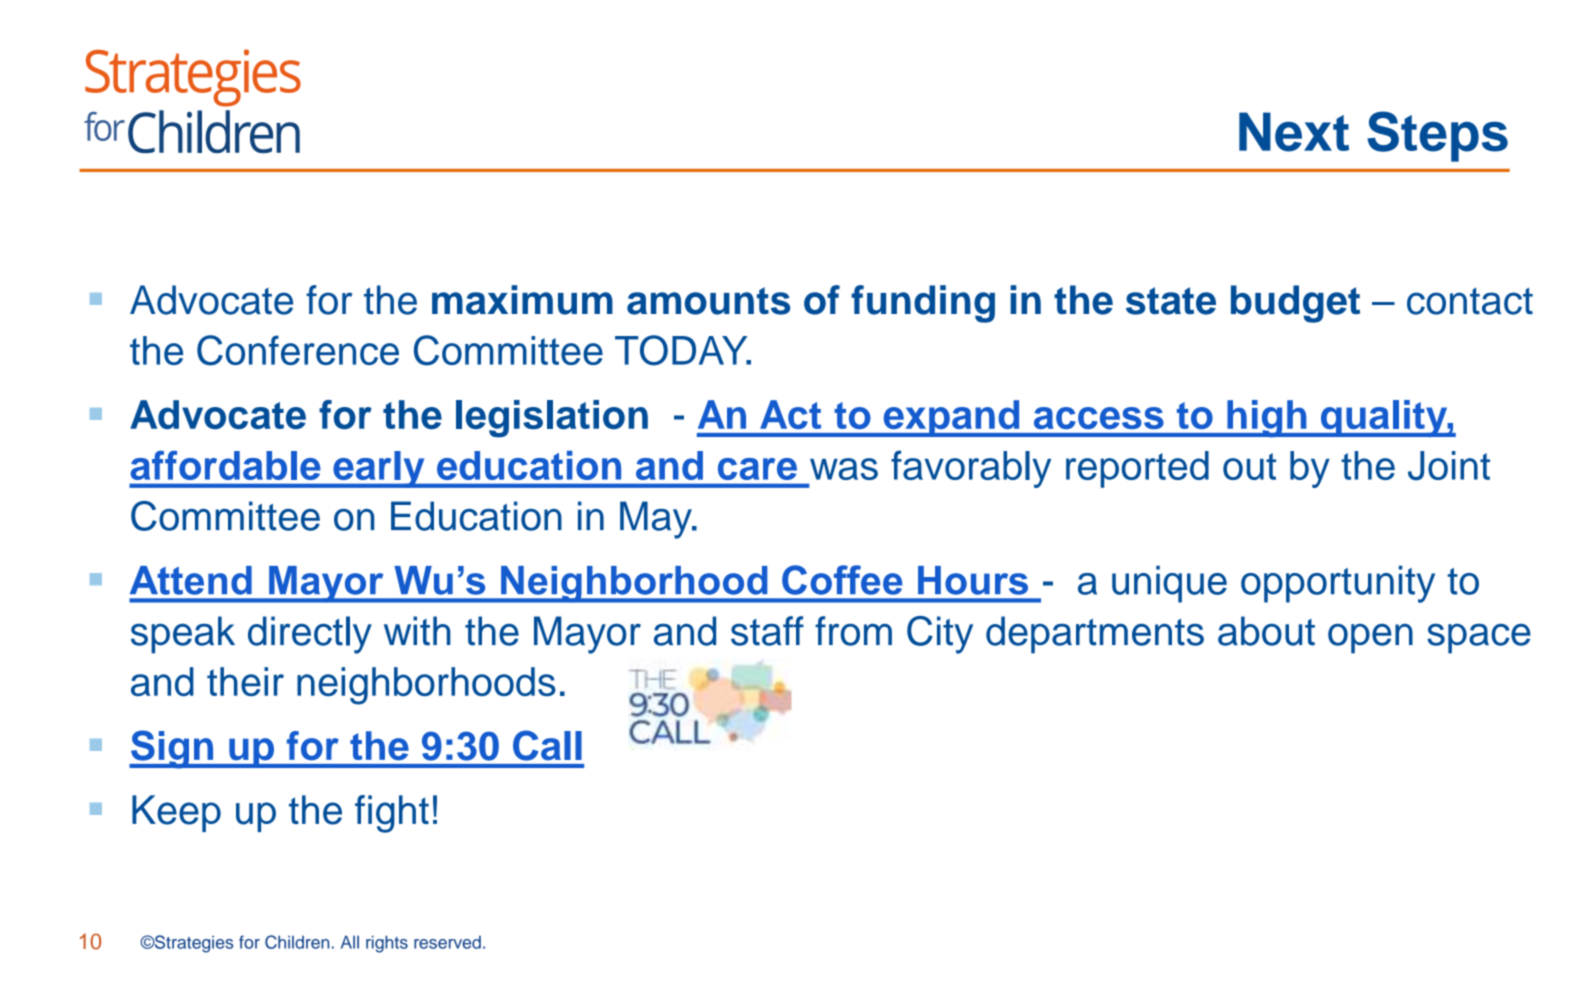 Image resolution: width=1589 pixels, height=993 pixels. Describe the element at coordinates (682, 350) in the image. I see `TODAY` at that location.
